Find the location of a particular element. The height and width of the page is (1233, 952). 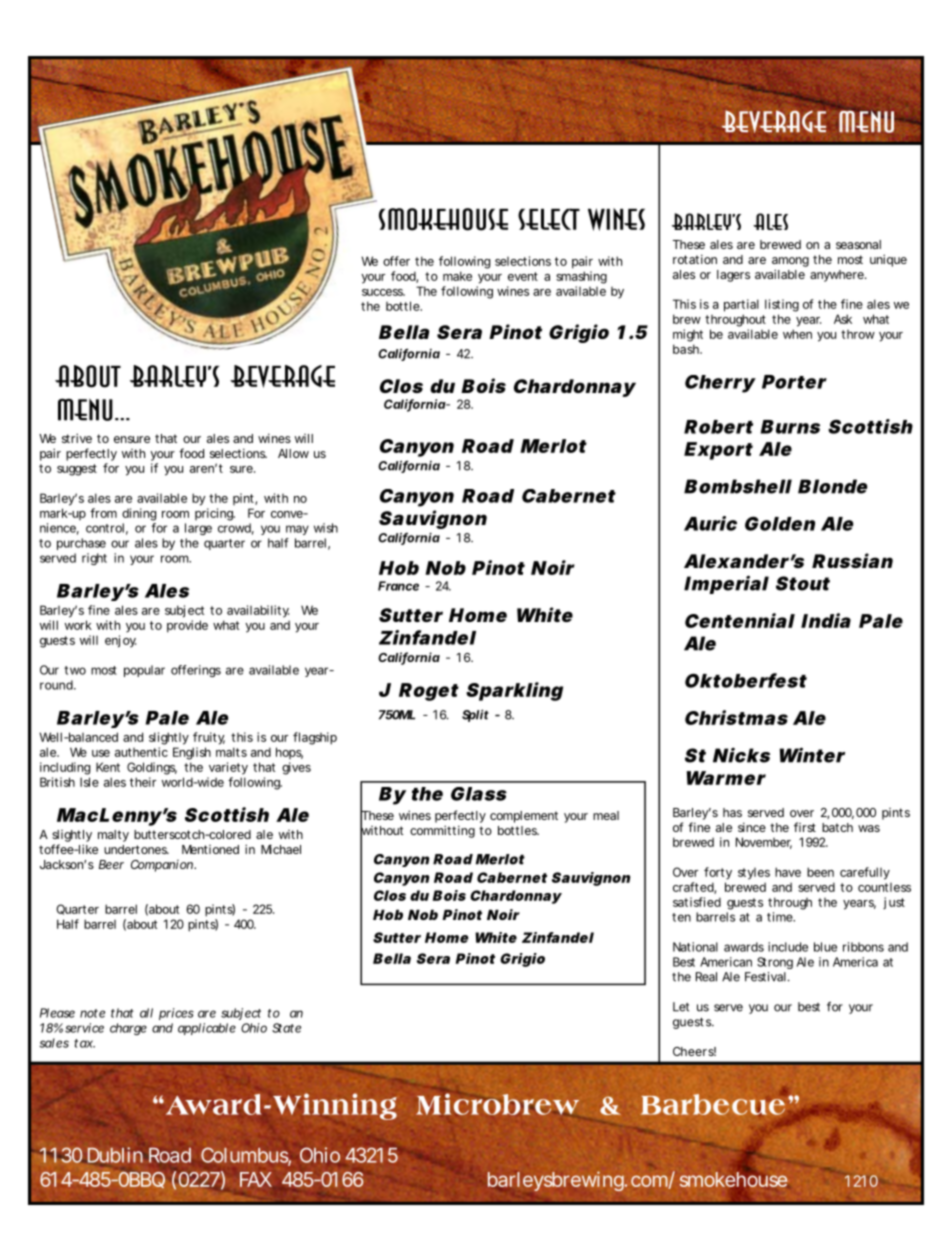

dining is located at coordinates (139, 514).
